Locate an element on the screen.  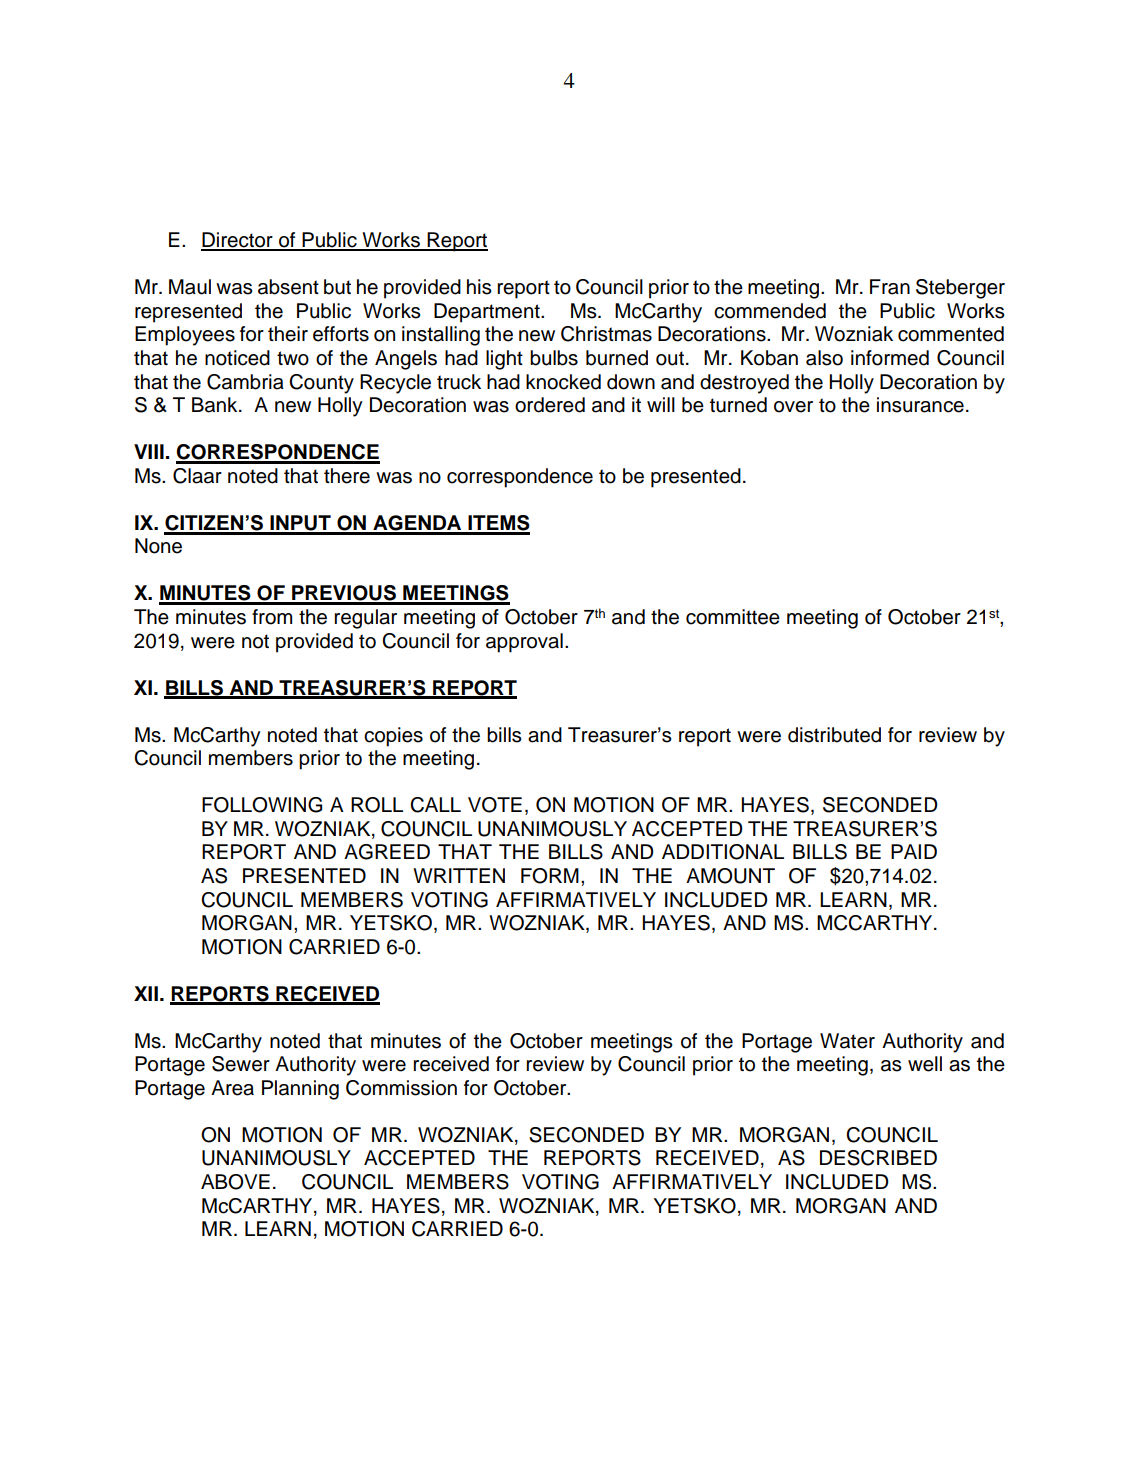
his is located at coordinates (479, 287).
